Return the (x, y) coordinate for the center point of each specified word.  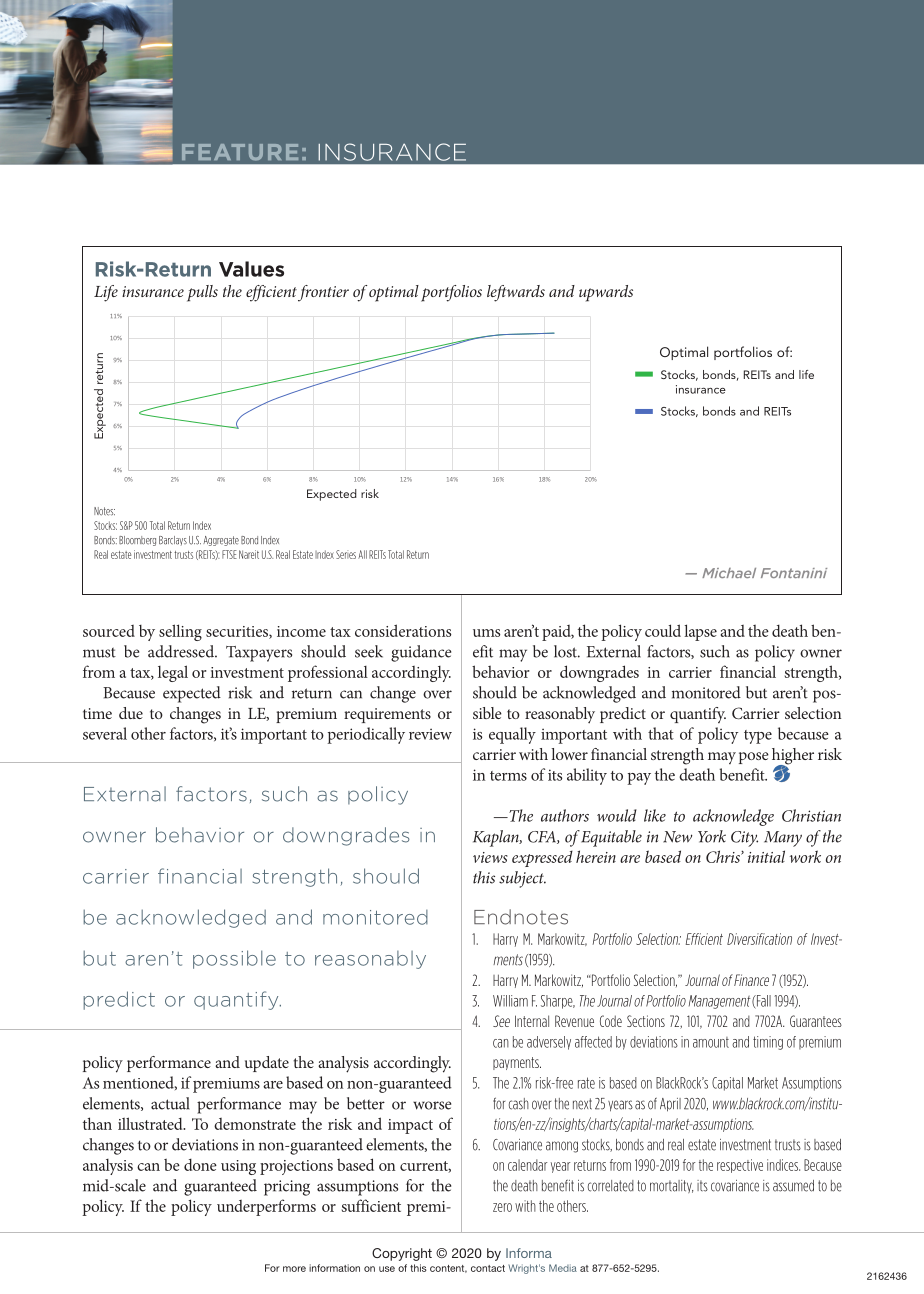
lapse (700, 632)
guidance (421, 653)
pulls (202, 293)
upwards (606, 293)
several (105, 733)
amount (711, 1042)
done (200, 1165)
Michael (729, 573)
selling (180, 632)
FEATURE (240, 152)
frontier (323, 293)
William (510, 1001)
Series (346, 554)
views (490, 857)
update (267, 1064)
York (712, 836)
